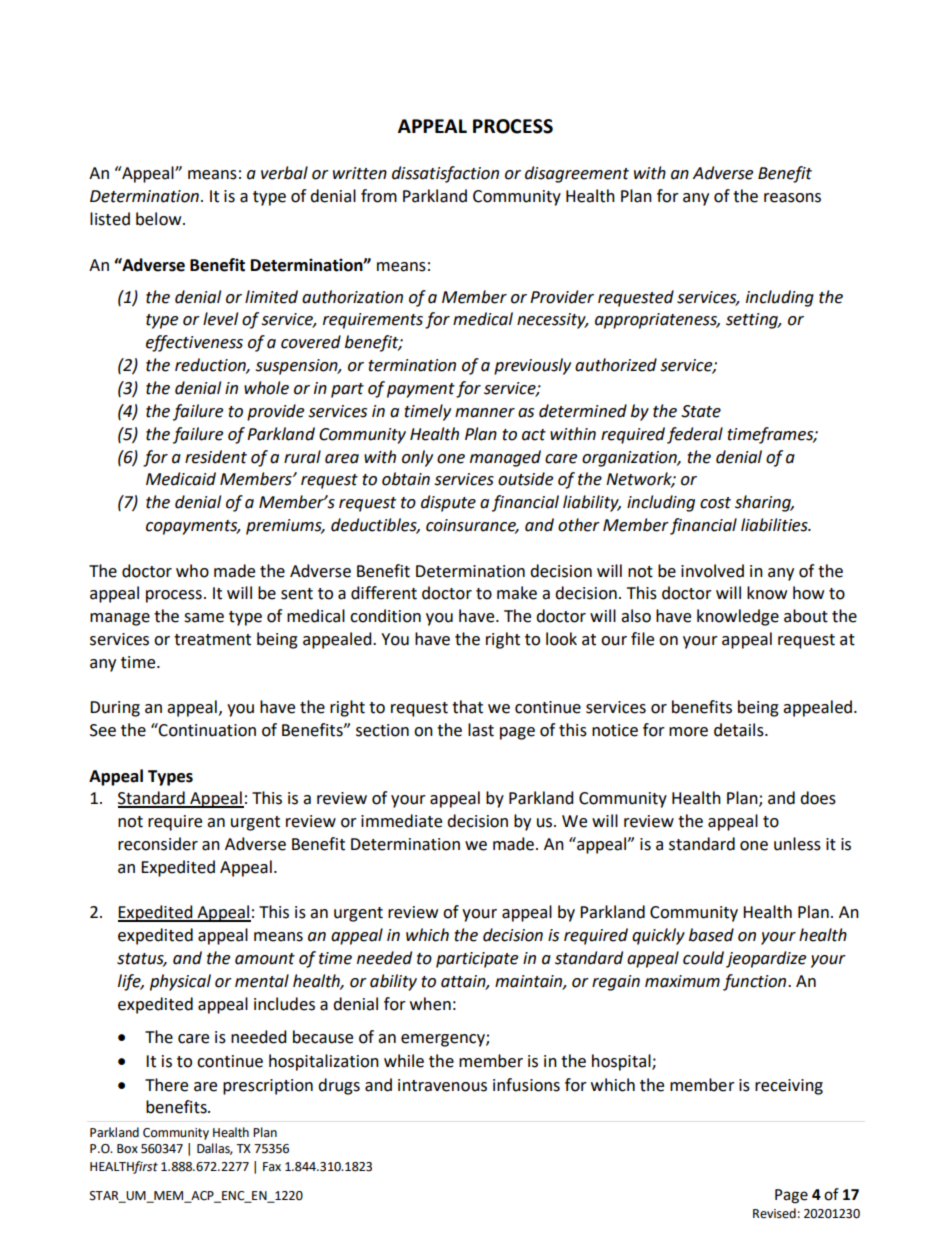 Image resolution: width=952 pixels, height=1233 pixels. Describe the element at coordinates (127, 1149) in the document. I see `Box` at that location.
